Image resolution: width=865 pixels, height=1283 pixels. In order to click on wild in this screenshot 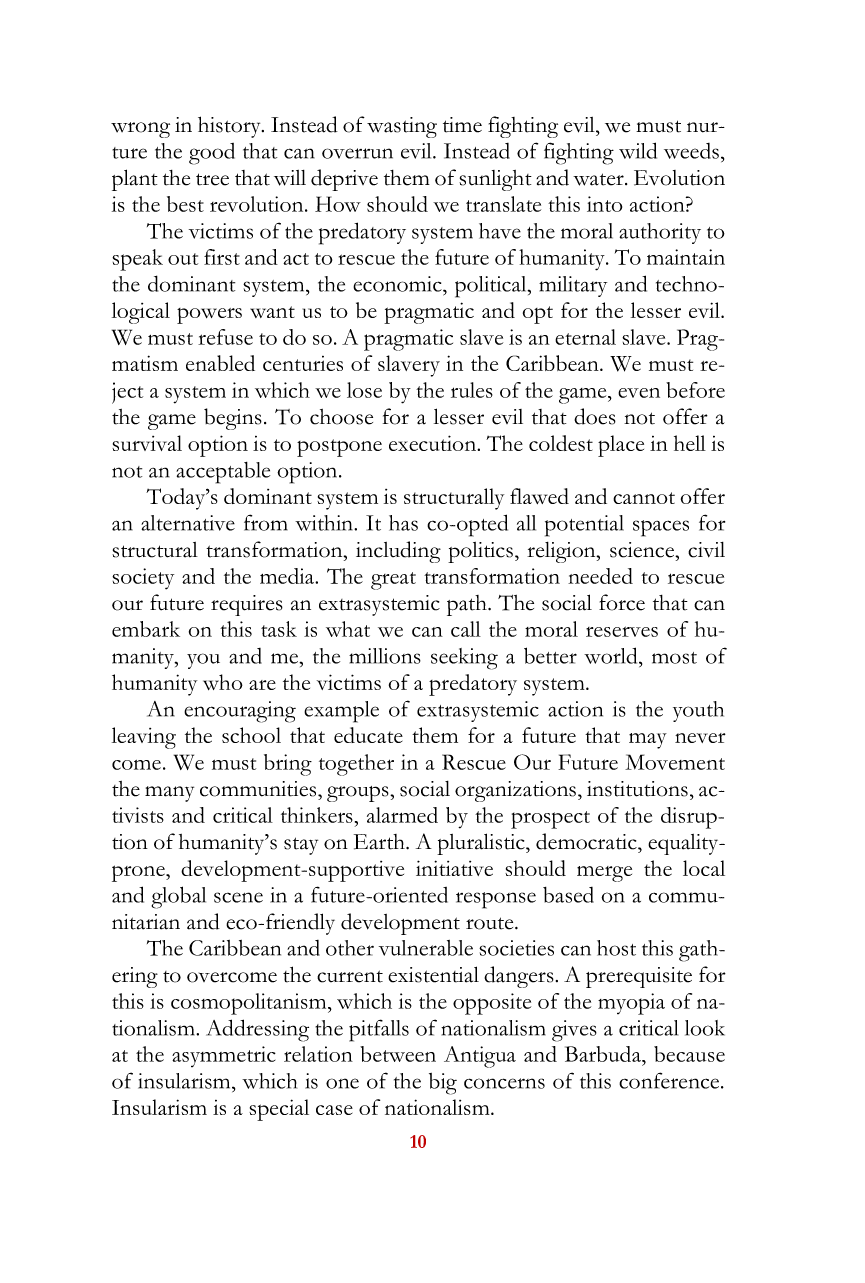, I will do `click(638, 150)`.
